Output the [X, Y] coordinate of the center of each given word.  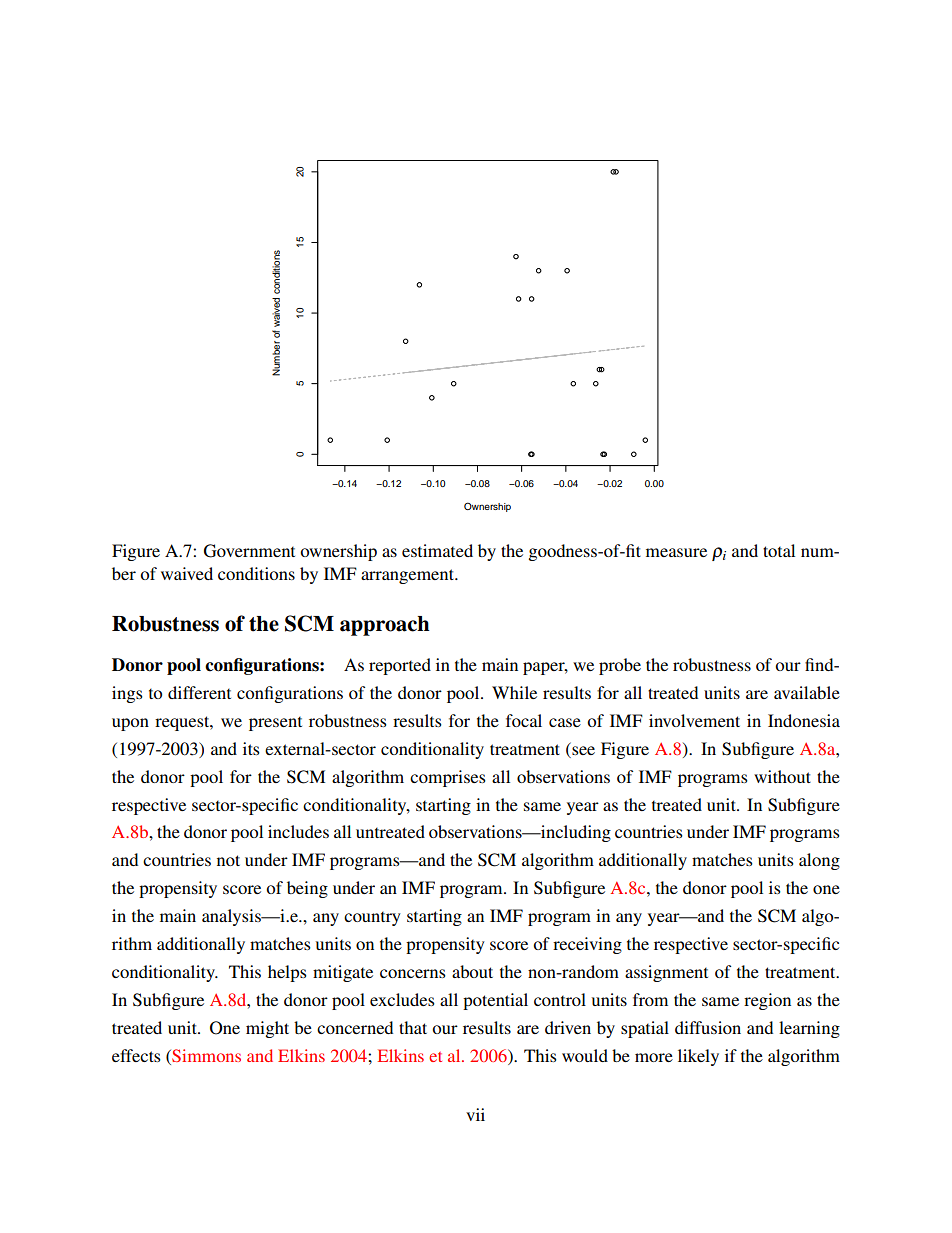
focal [524, 720]
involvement [694, 720]
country [372, 919]
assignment [666, 973]
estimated [437, 550]
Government [249, 551]
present [275, 724]
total [779, 550]
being [307, 889]
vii [475, 1114]
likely [698, 1057]
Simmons [205, 1055]
